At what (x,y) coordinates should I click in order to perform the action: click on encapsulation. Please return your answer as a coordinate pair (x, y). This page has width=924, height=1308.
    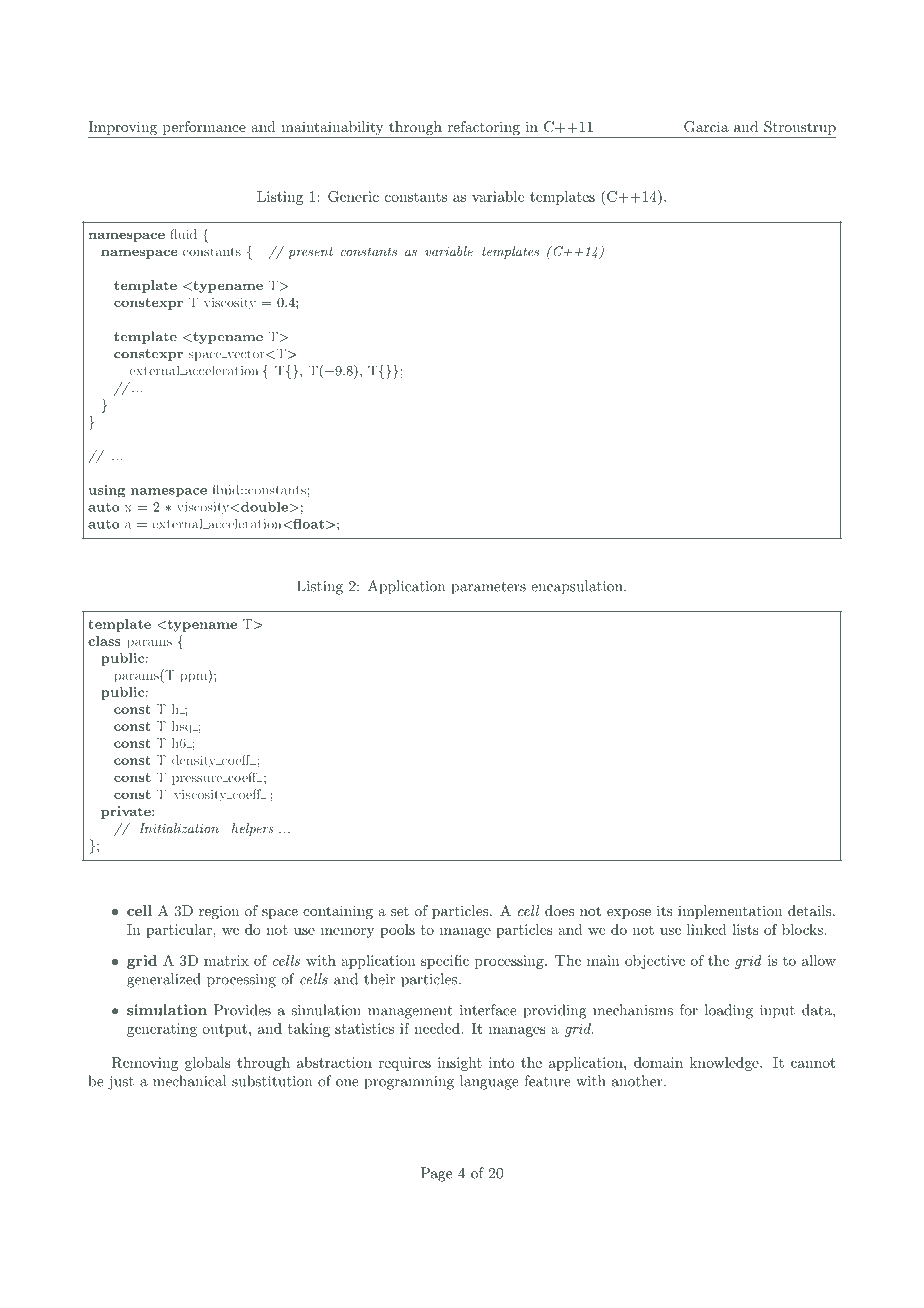
    Looking at the image, I should click on (578, 587).
